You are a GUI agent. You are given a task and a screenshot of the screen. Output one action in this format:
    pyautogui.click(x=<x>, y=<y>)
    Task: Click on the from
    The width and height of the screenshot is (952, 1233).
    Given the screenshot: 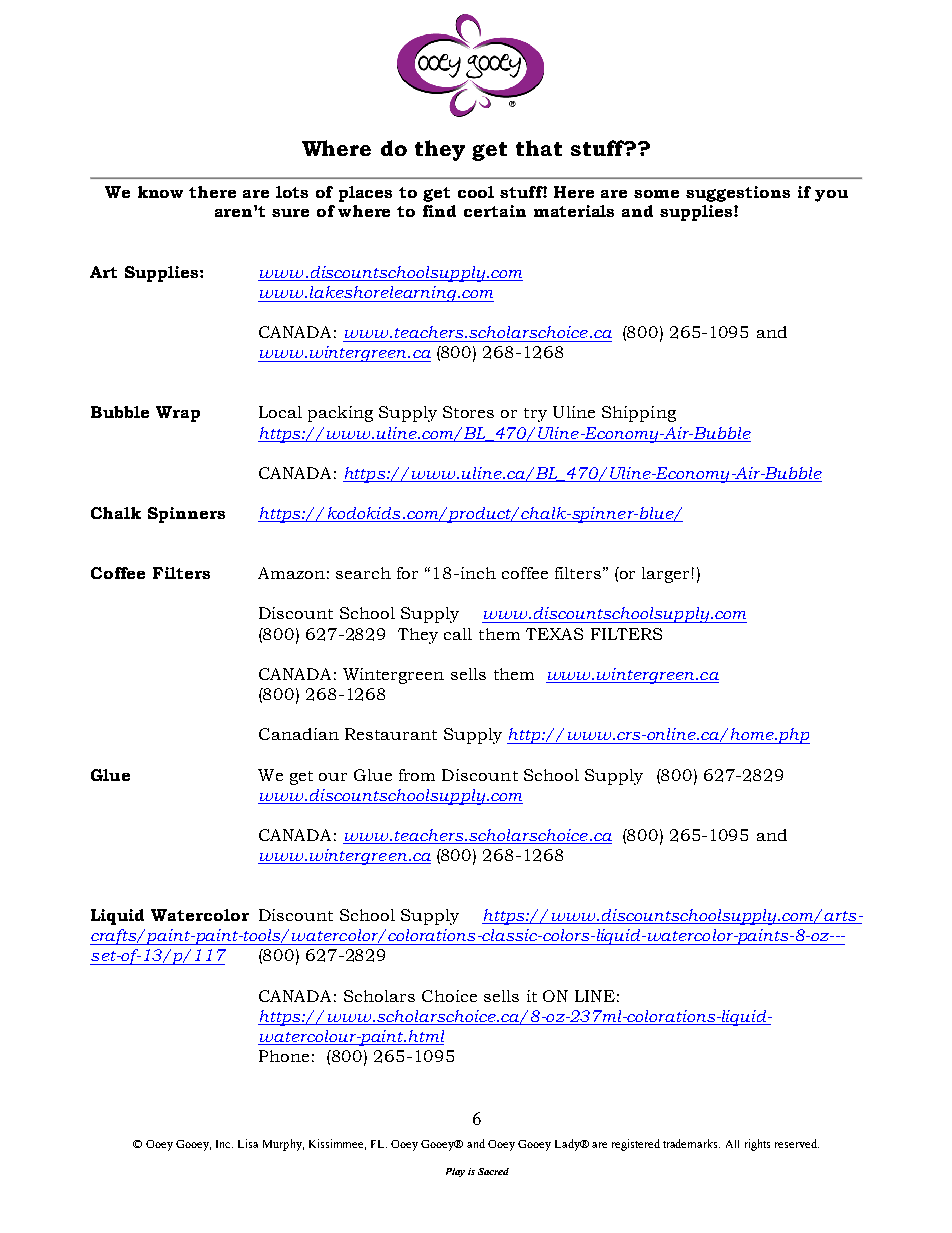 What is the action you would take?
    pyautogui.click(x=417, y=775)
